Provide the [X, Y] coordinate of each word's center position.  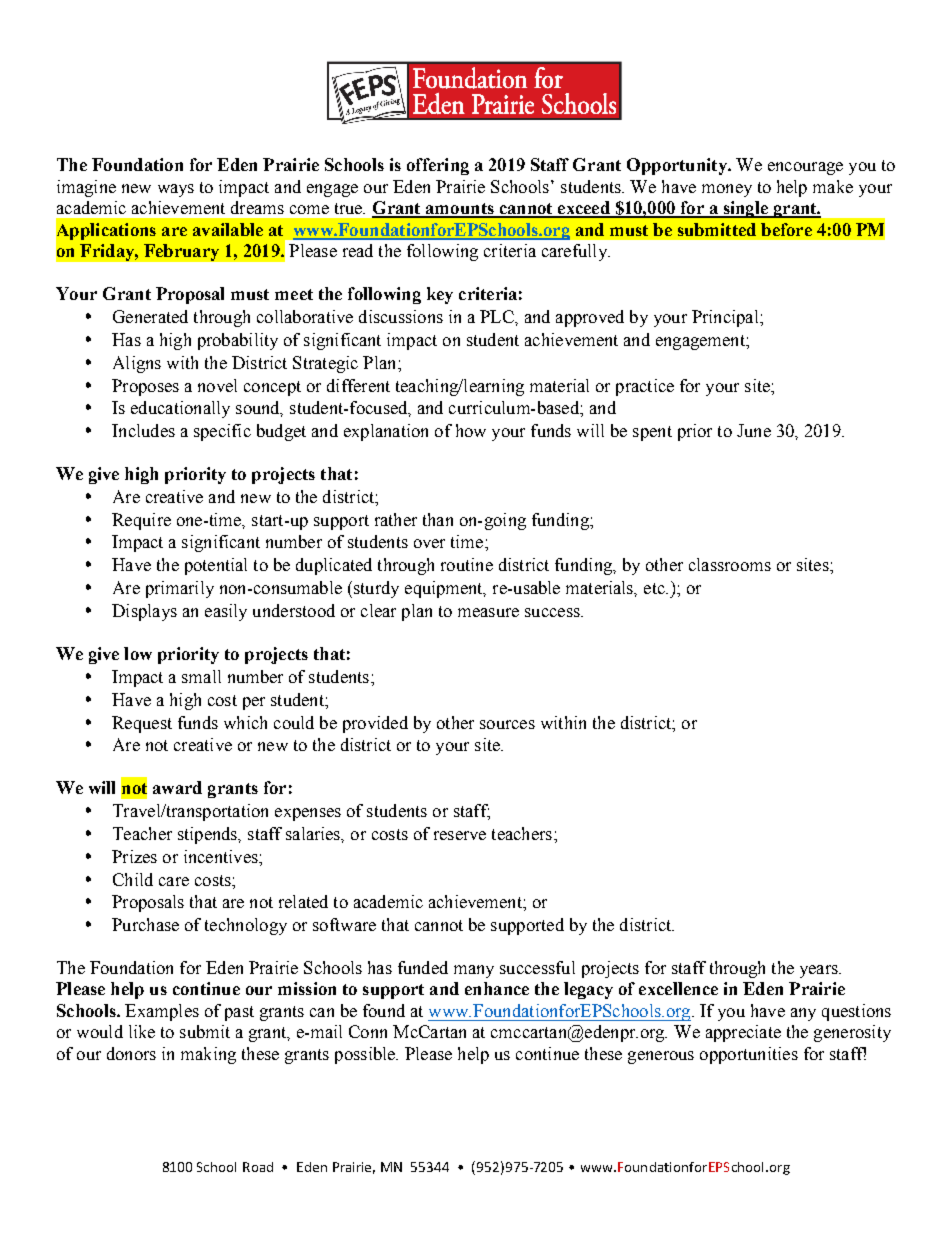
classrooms [730, 564]
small [201, 676]
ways [176, 190]
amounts [460, 210]
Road [258, 1167]
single [745, 209]
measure [488, 612]
